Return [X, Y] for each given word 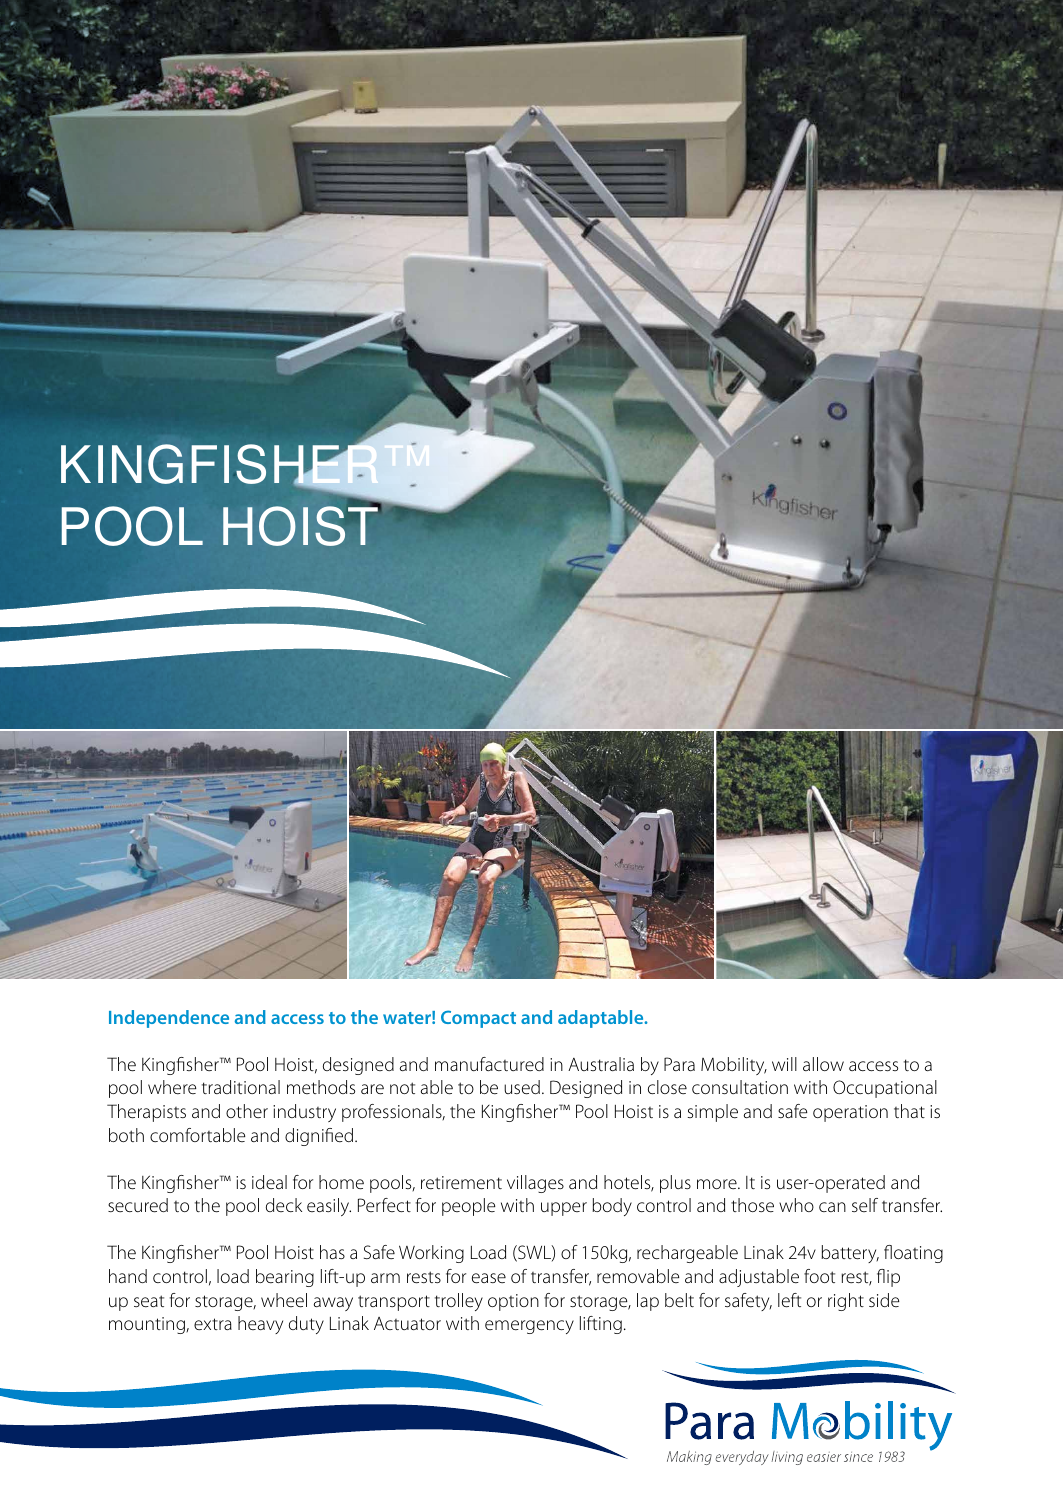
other [247, 1111]
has [332, 1252]
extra [213, 1324]
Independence [169, 1019]
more [718, 1184]
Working [431, 1254]
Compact [478, 1019]
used [522, 1087]
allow [823, 1064]
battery [850, 1254]
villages [535, 1184]
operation [850, 1113]
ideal [269, 1182]
